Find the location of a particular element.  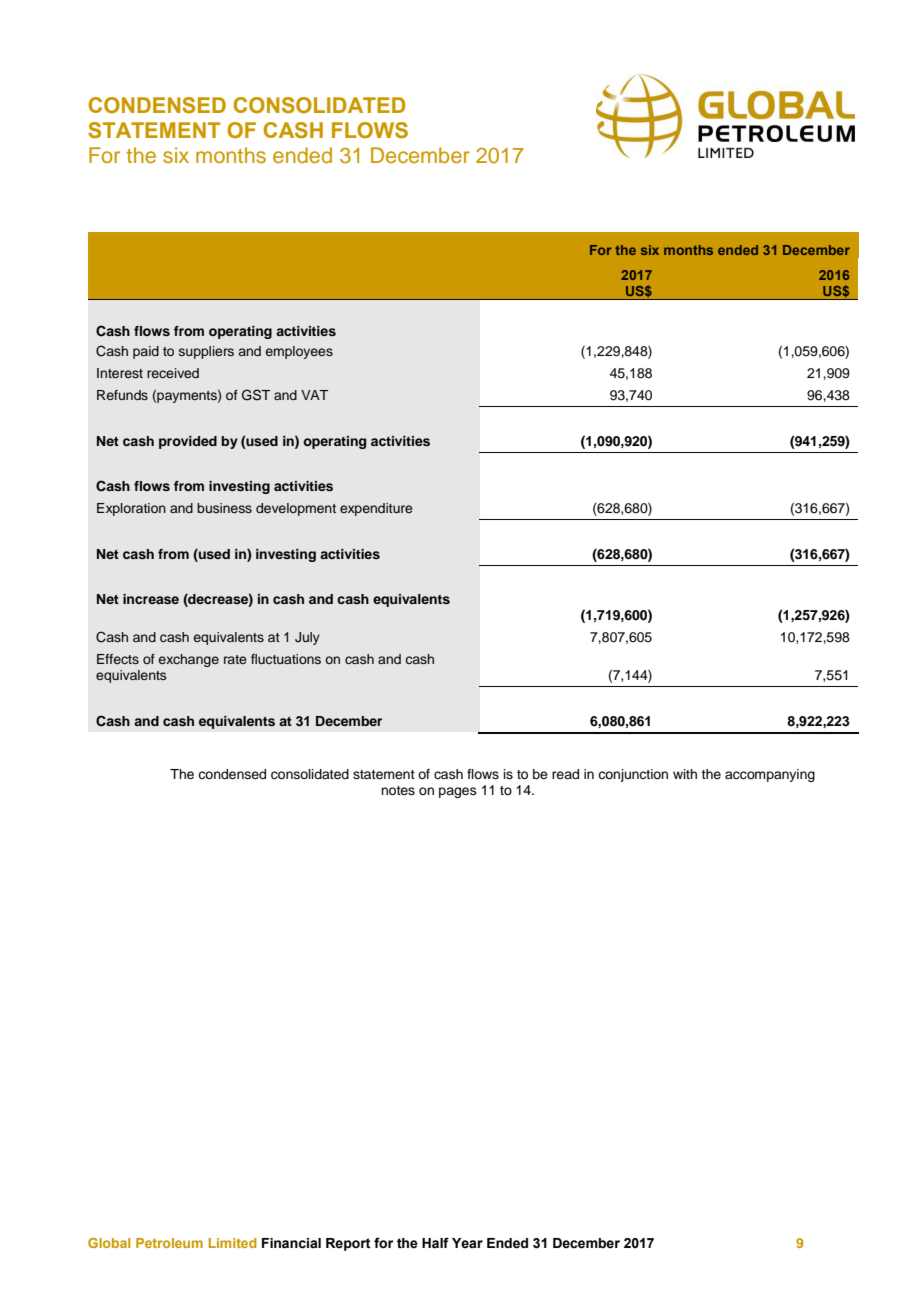

VAT is located at coordinates (314, 395).
